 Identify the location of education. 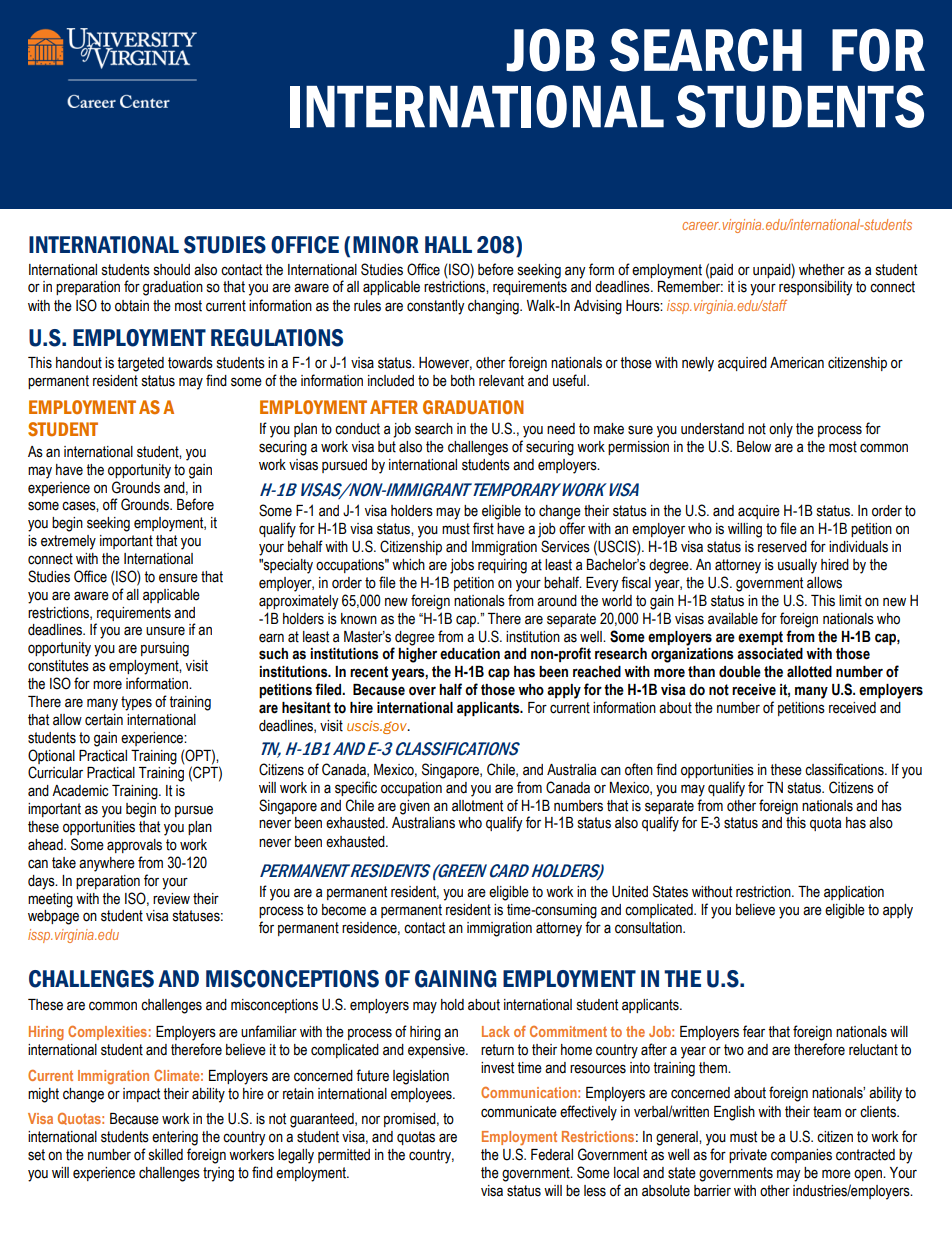
(470, 654).
